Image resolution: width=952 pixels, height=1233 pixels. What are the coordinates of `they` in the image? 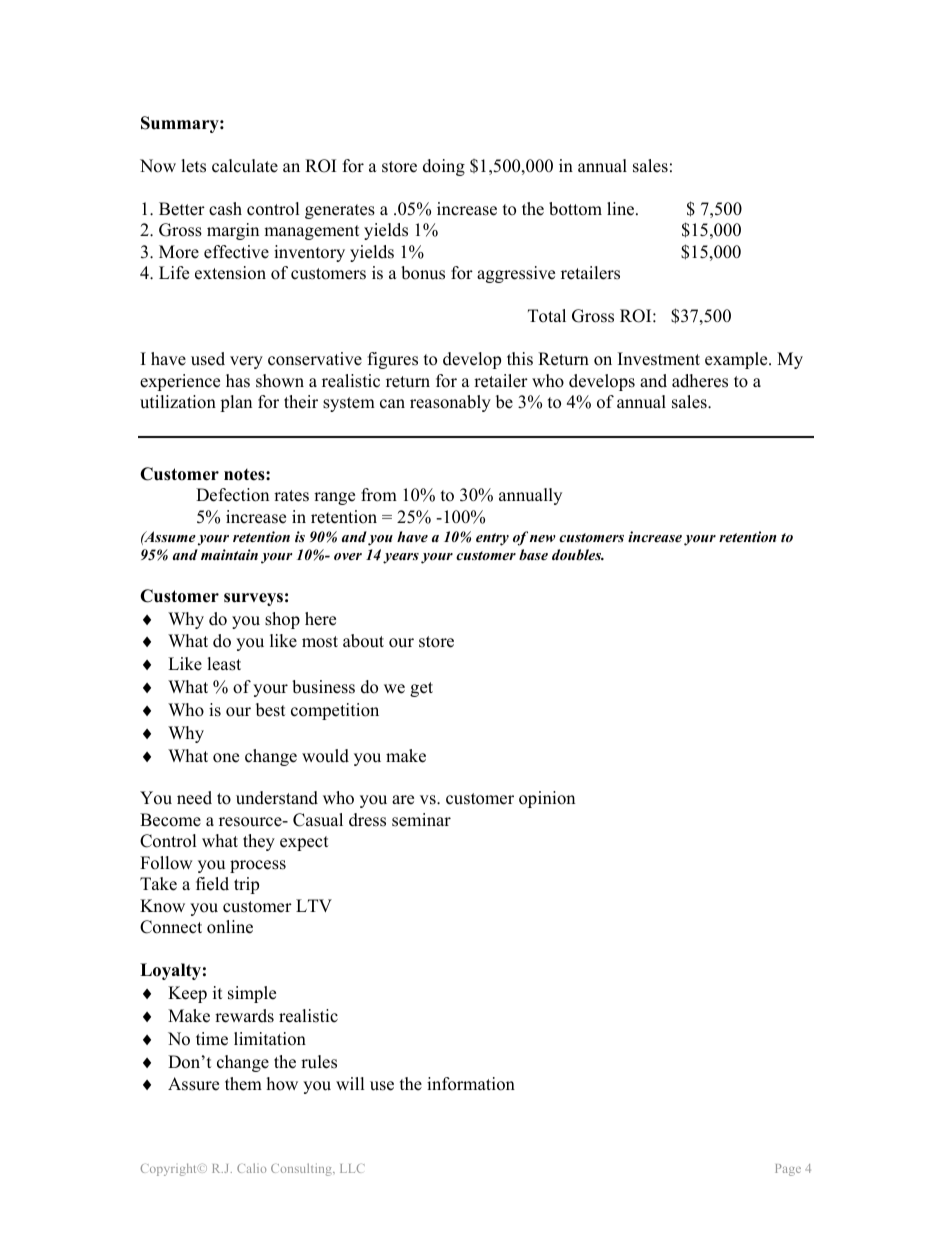 It's located at (259, 842).
